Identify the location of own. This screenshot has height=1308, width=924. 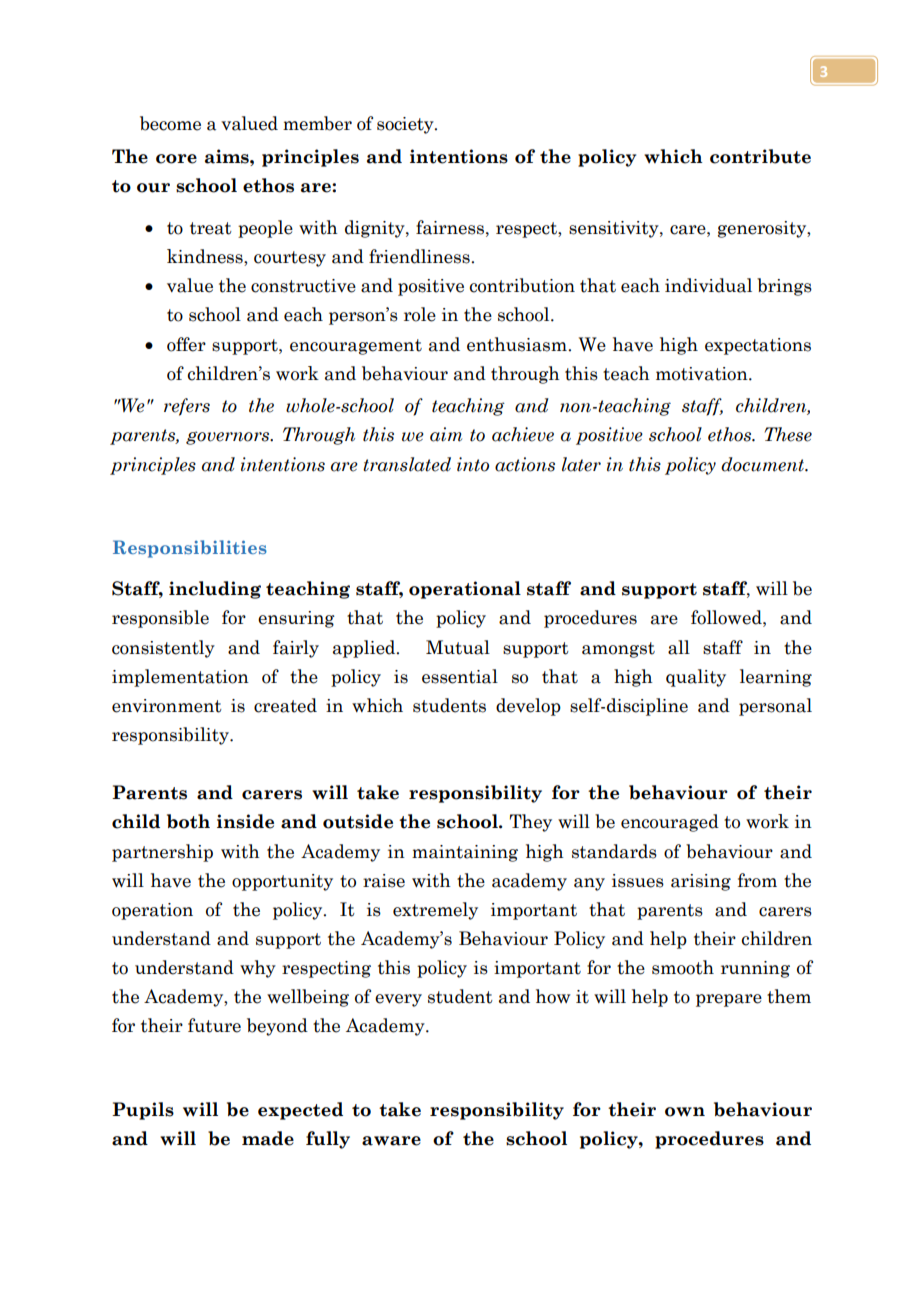
(685, 1112).
